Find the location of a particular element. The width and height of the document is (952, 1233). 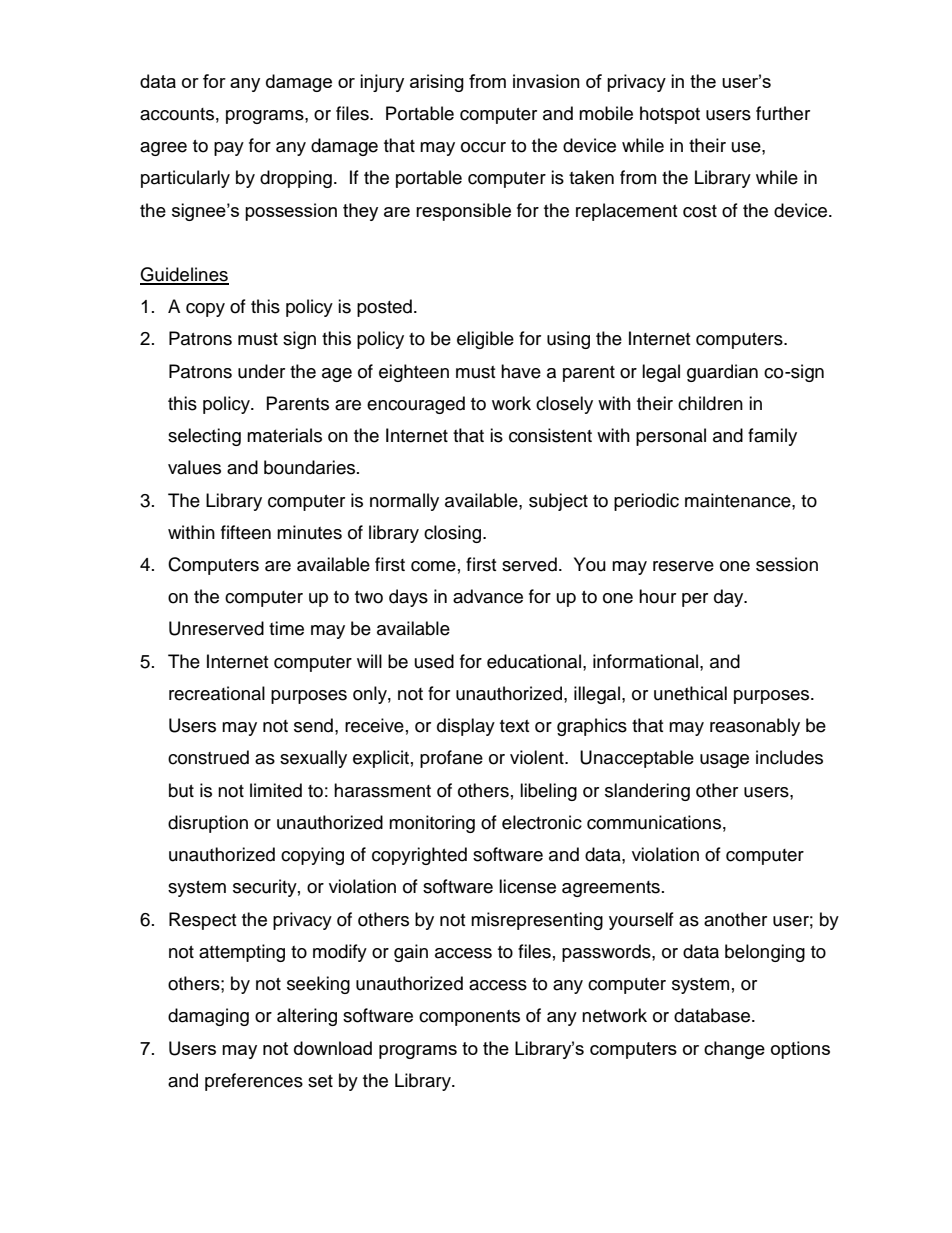

occur is located at coordinates (483, 147).
